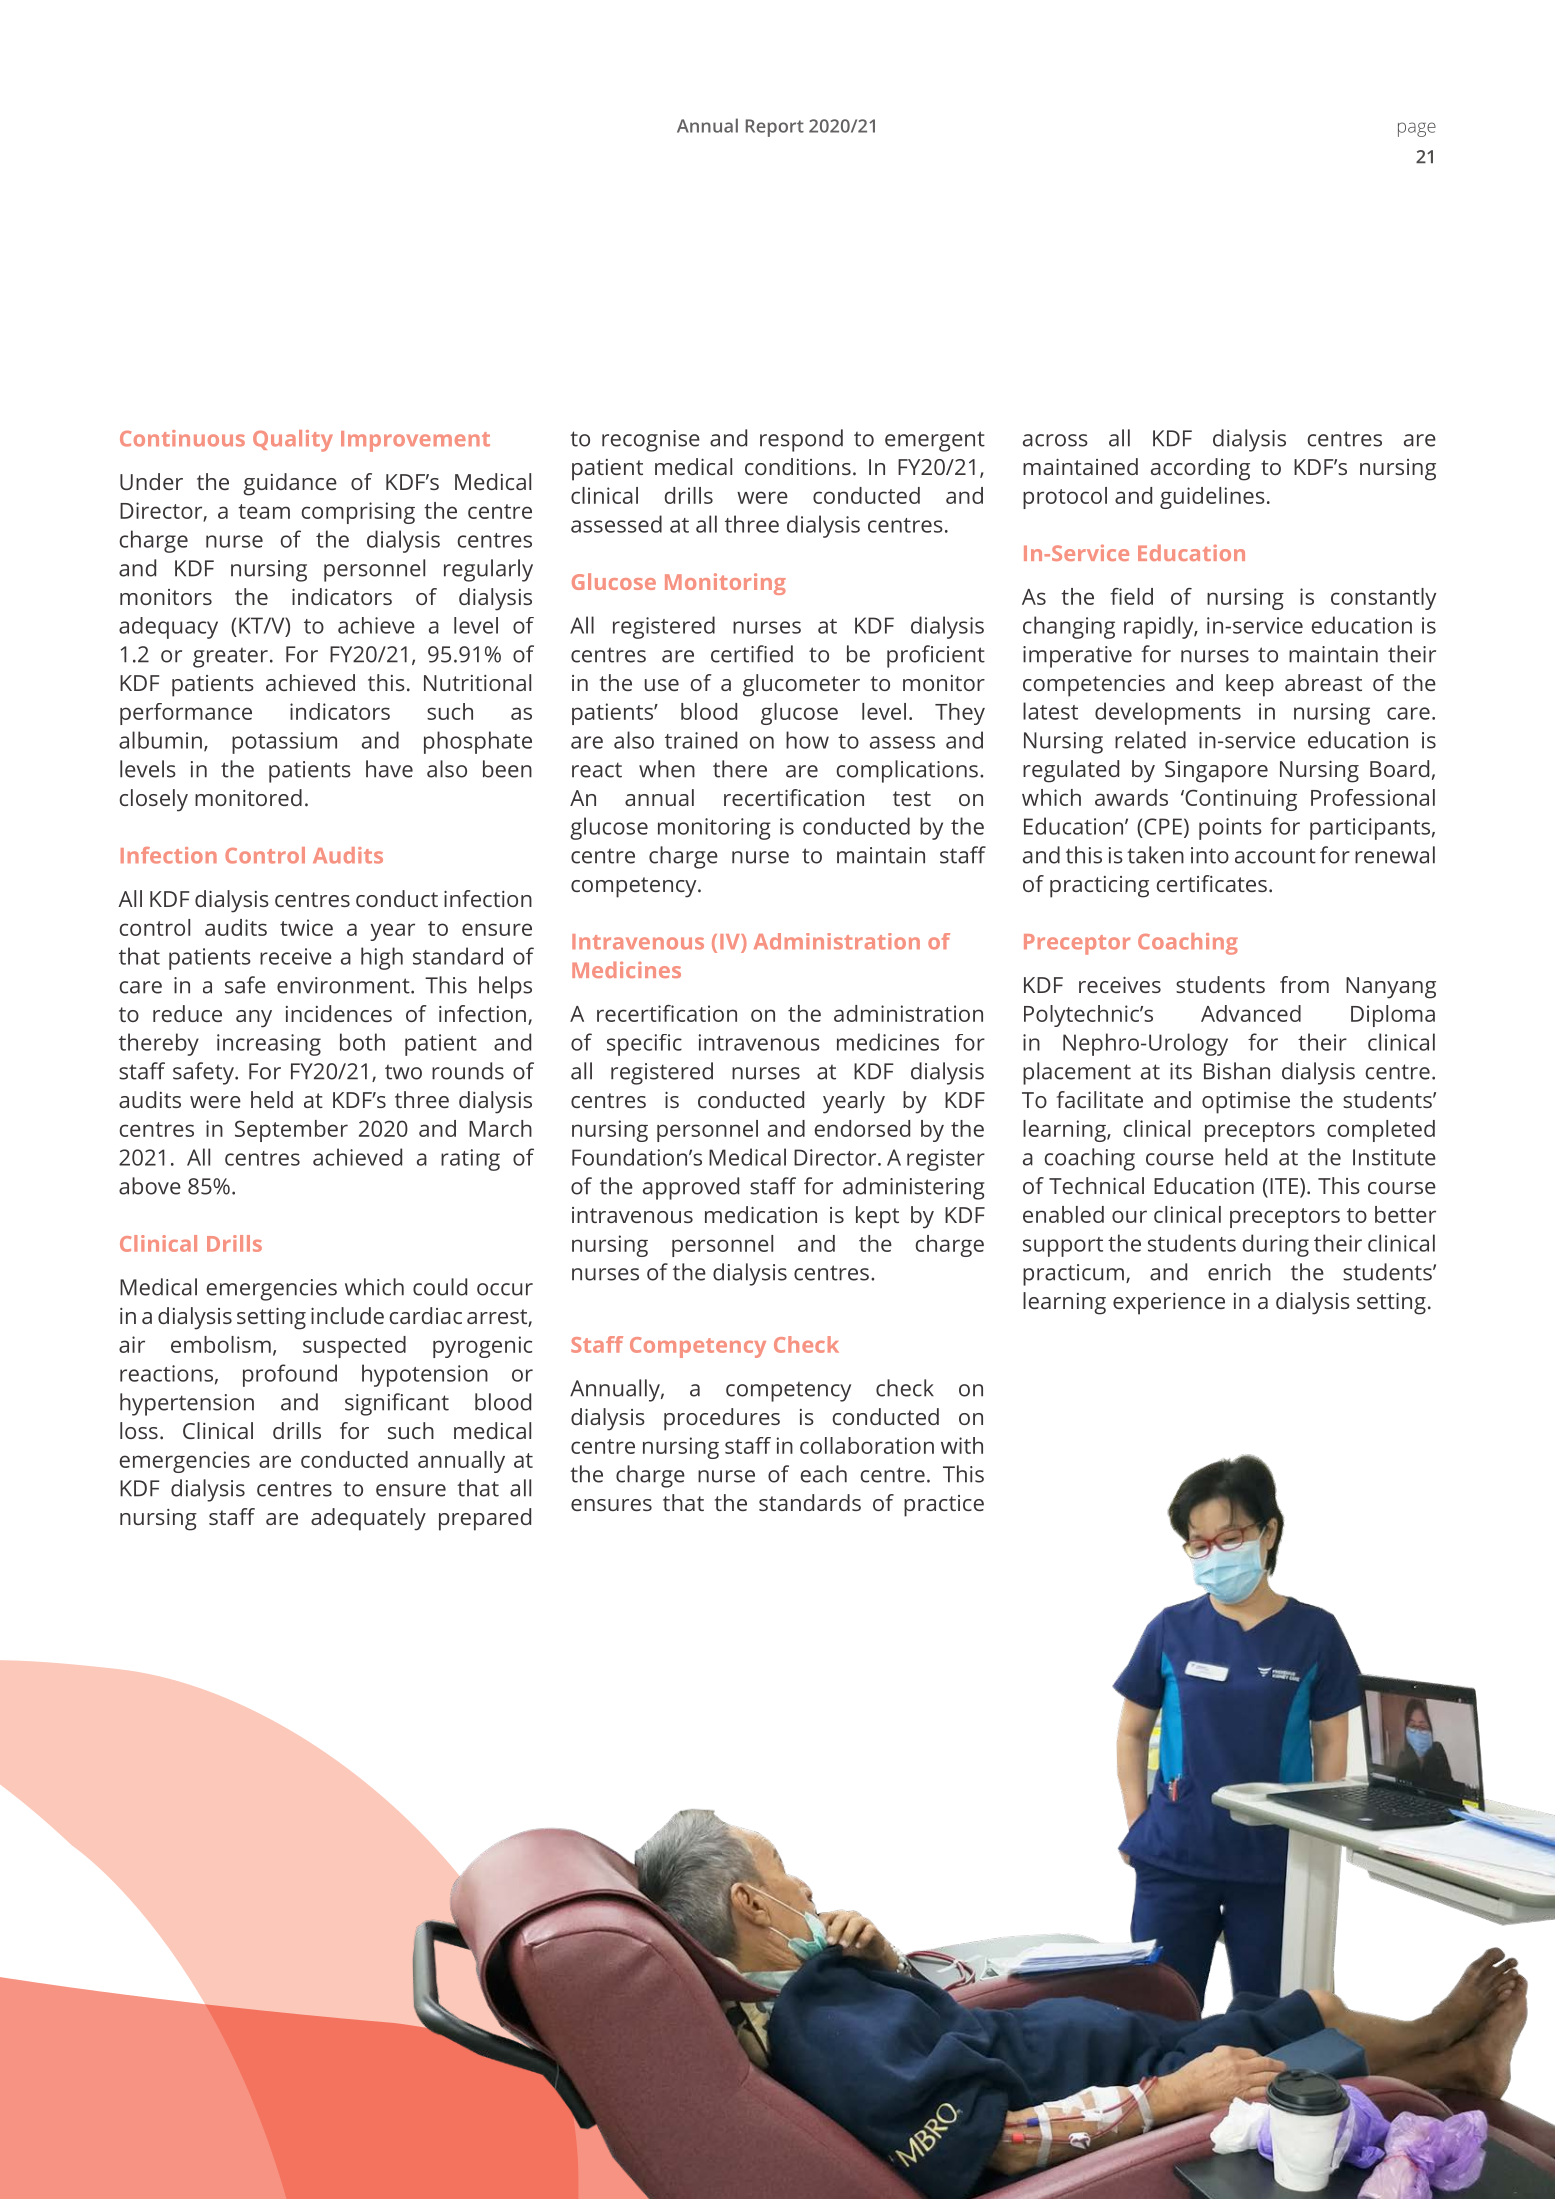 The image size is (1555, 2199). Describe the element at coordinates (368, 1519) in the screenshot. I see `adequately` at that location.
